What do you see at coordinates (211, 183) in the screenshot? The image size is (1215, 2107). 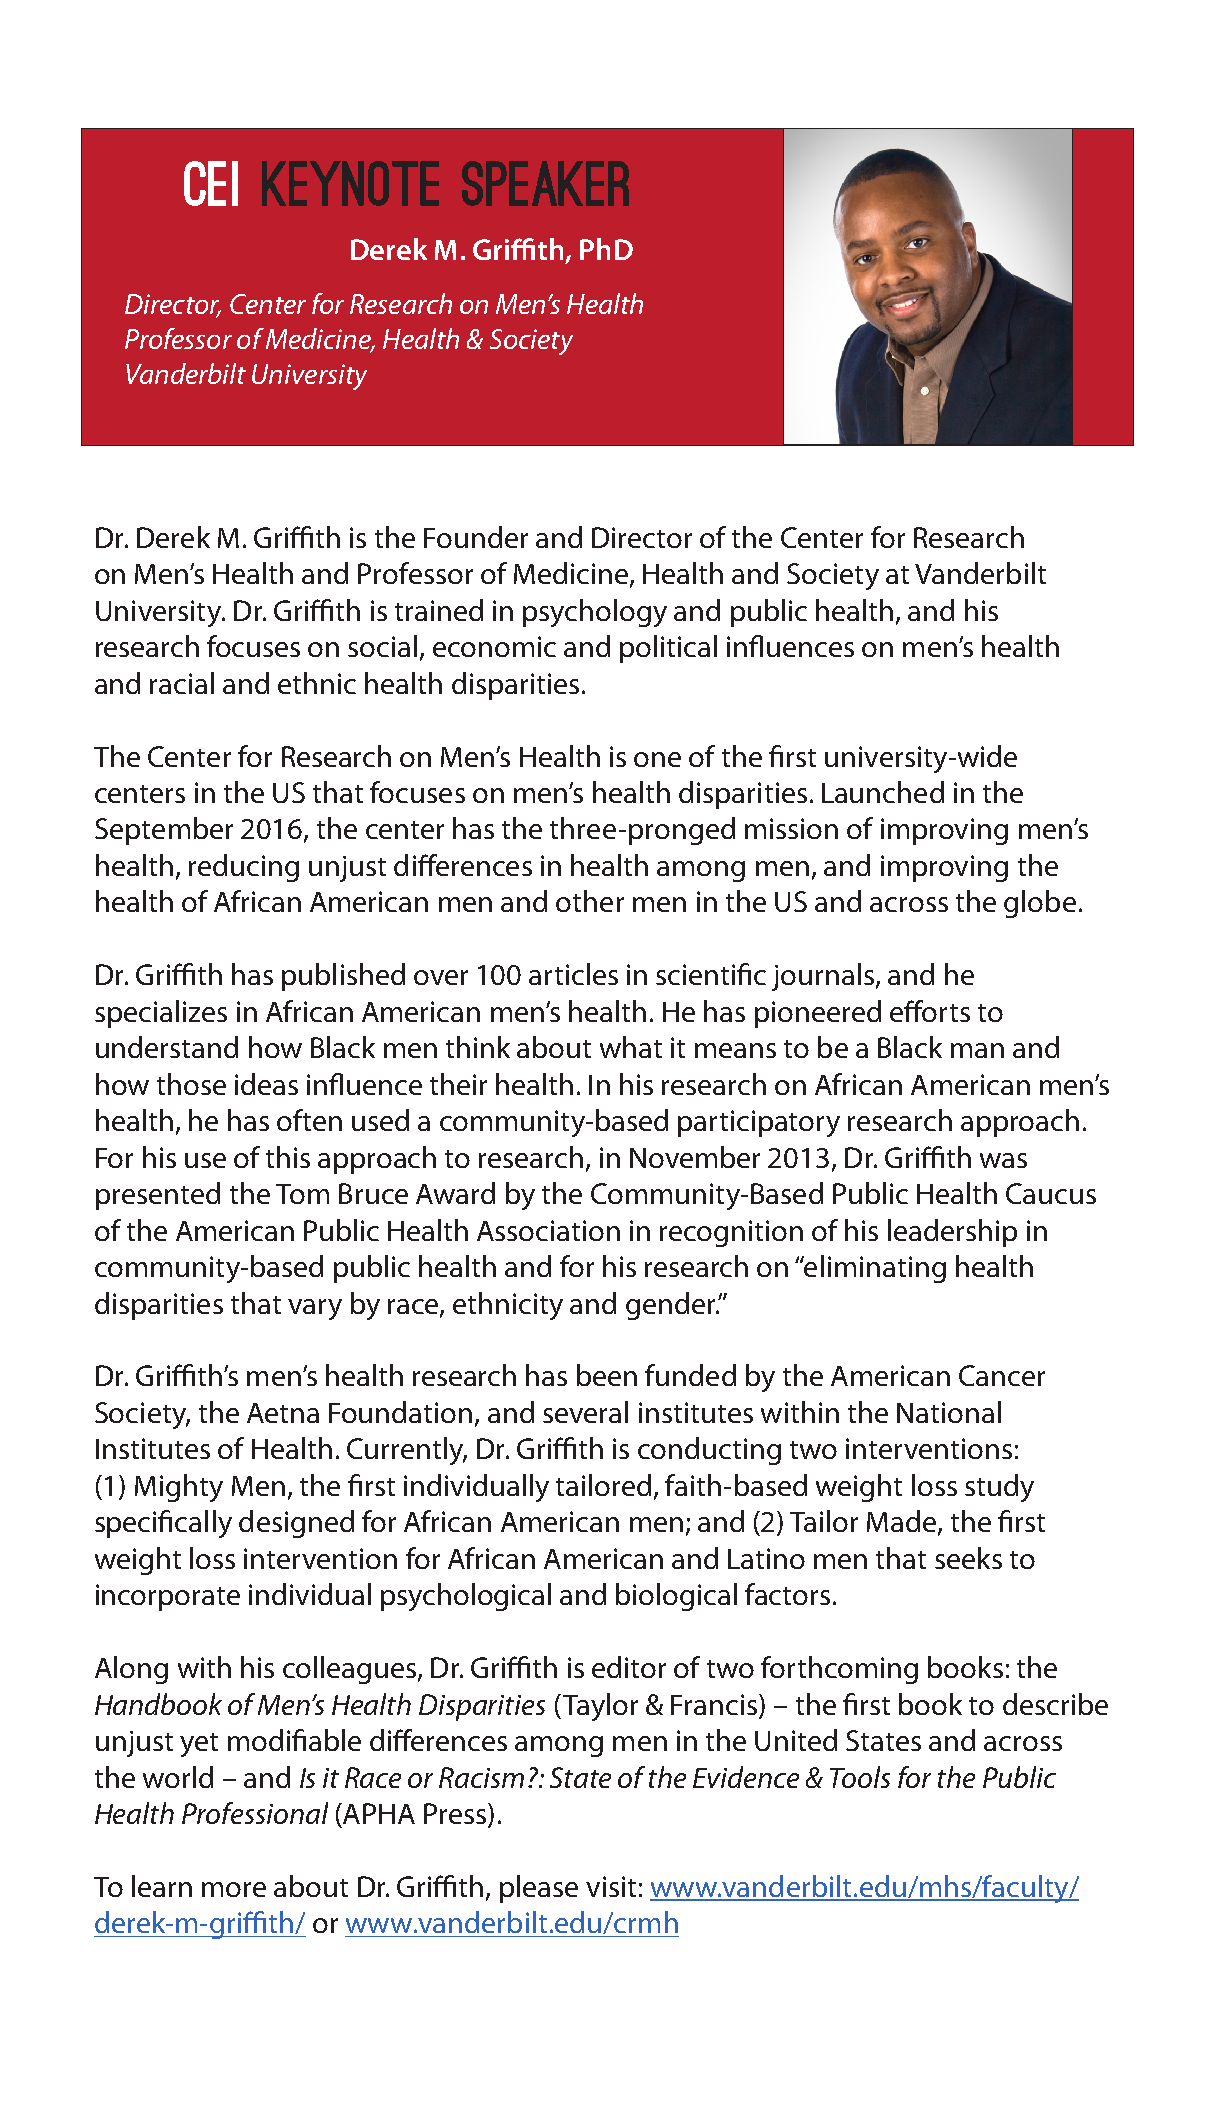 I see `CEI` at bounding box center [211, 183].
